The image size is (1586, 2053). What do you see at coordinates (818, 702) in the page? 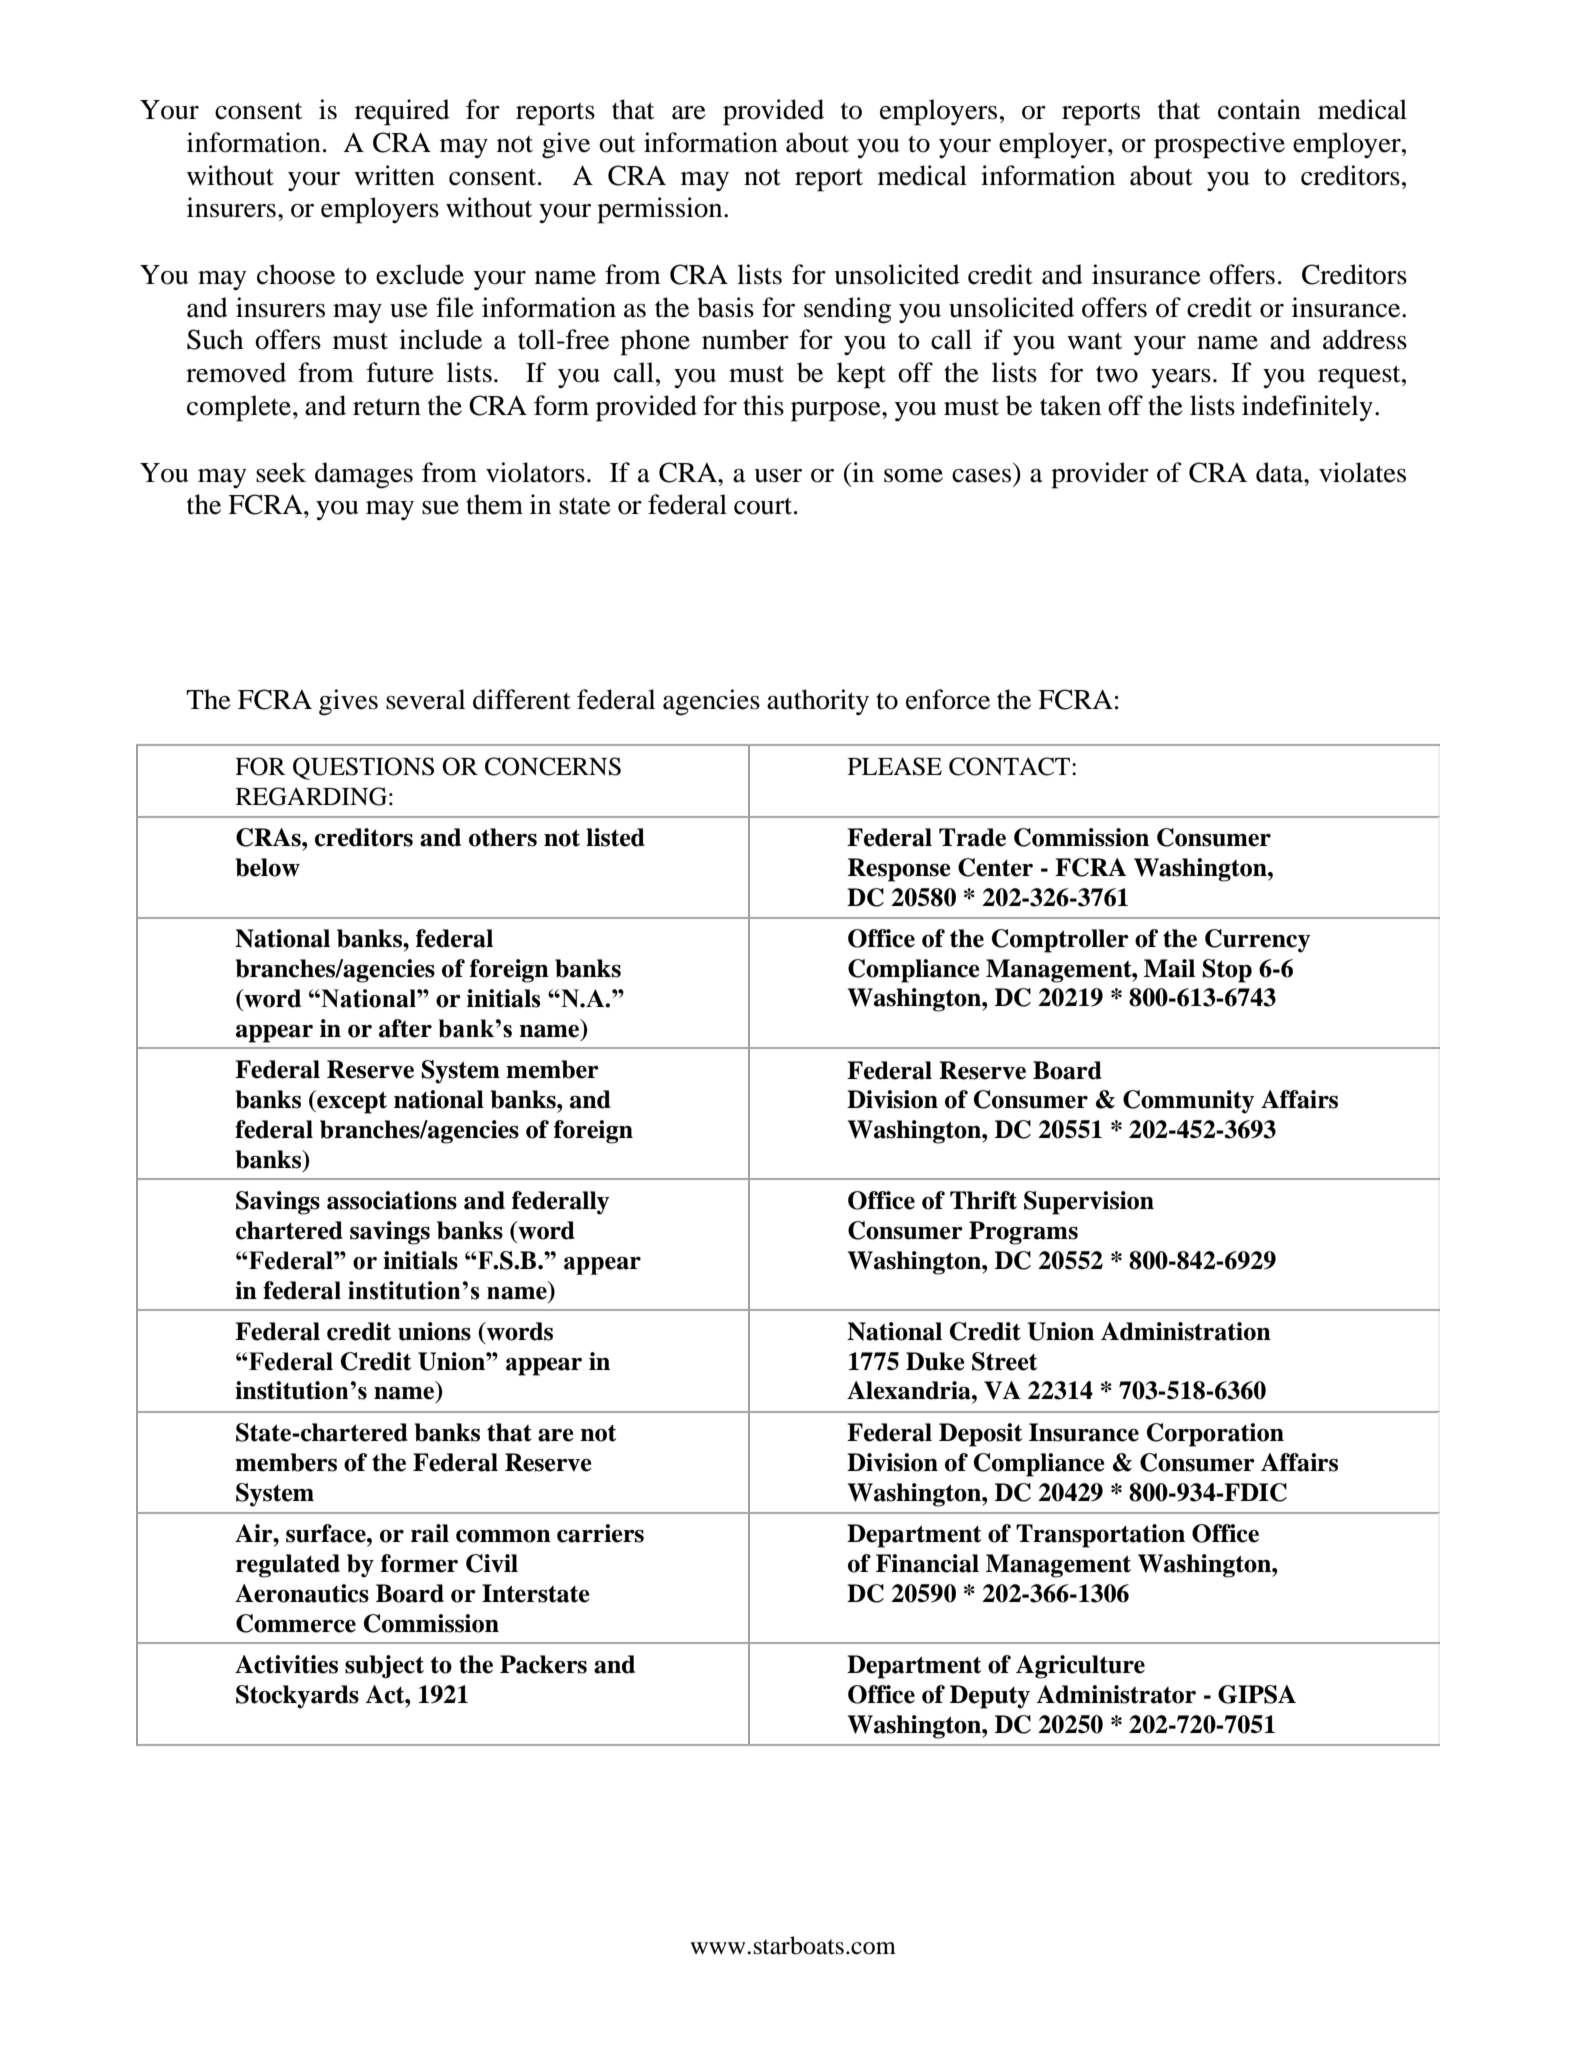
I see `authority` at bounding box center [818, 702].
